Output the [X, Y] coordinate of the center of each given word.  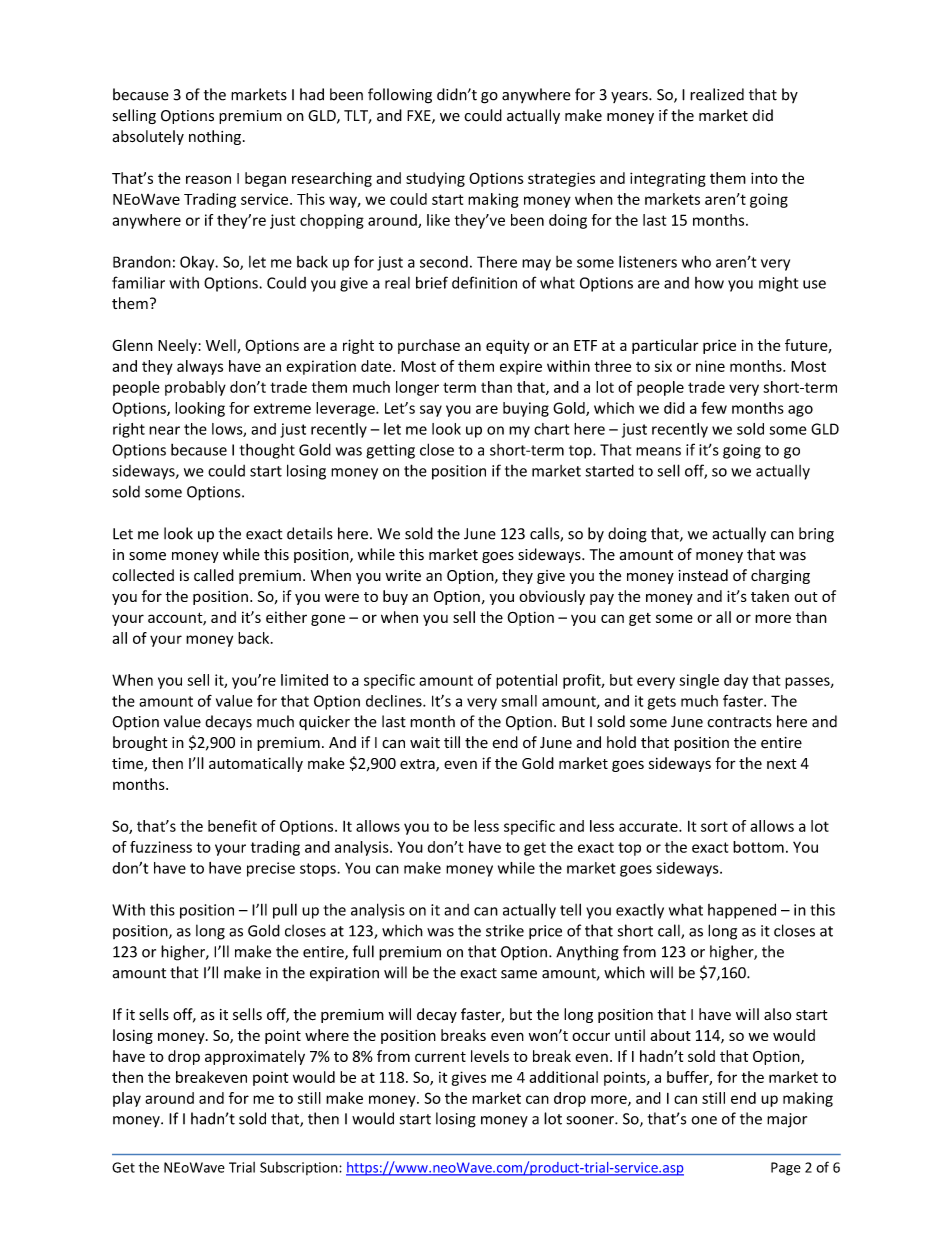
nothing [215, 137]
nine [710, 366]
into [764, 178]
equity [508, 347]
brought [140, 743]
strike [505, 930]
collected [143, 575]
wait [425, 743]
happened [742, 911]
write [403, 576]
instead [703, 575]
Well [222, 346]
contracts [739, 722]
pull [285, 911]
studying [435, 179]
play [127, 1099]
